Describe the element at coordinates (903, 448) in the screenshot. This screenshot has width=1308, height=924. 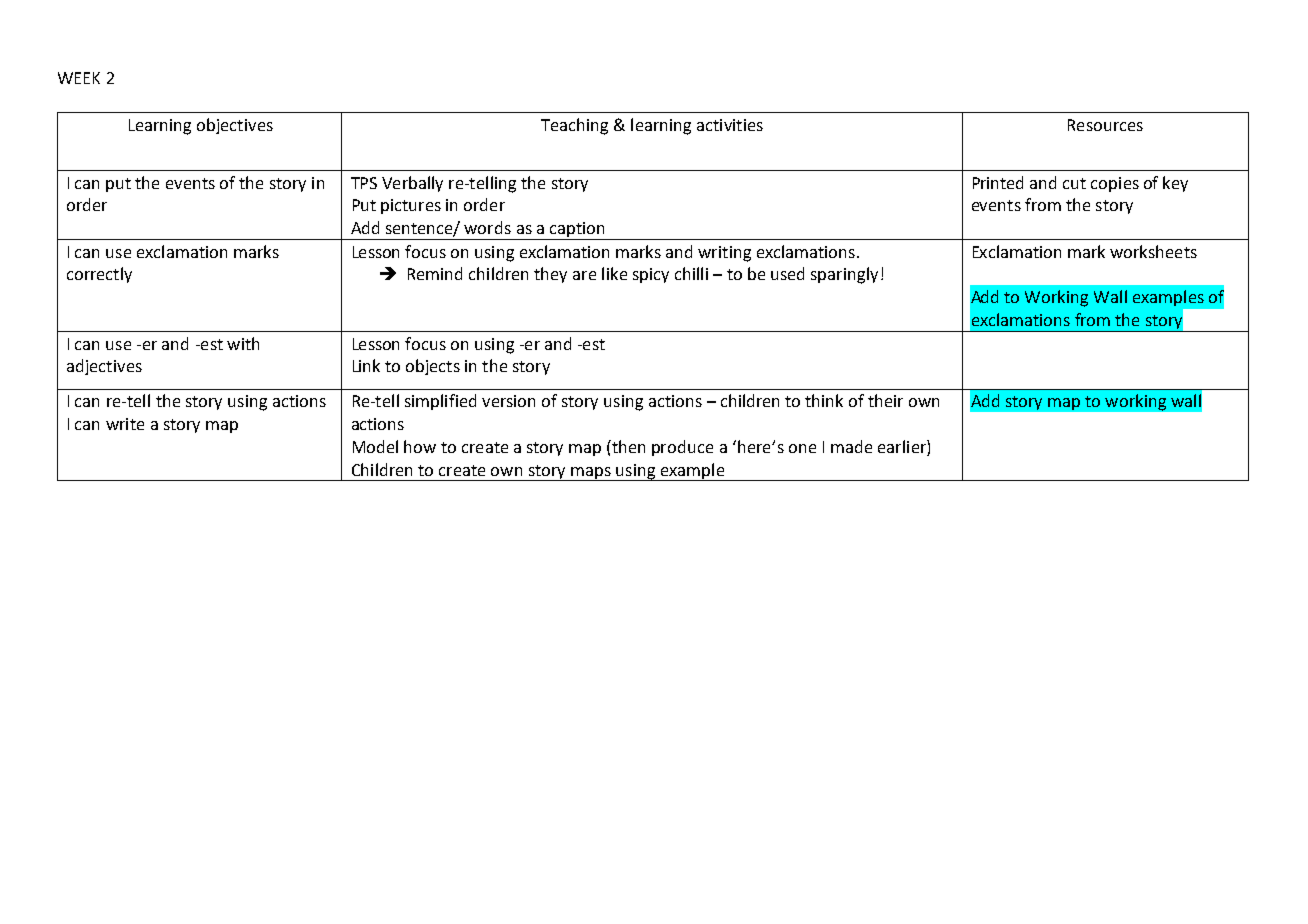
I see `earlier` at that location.
